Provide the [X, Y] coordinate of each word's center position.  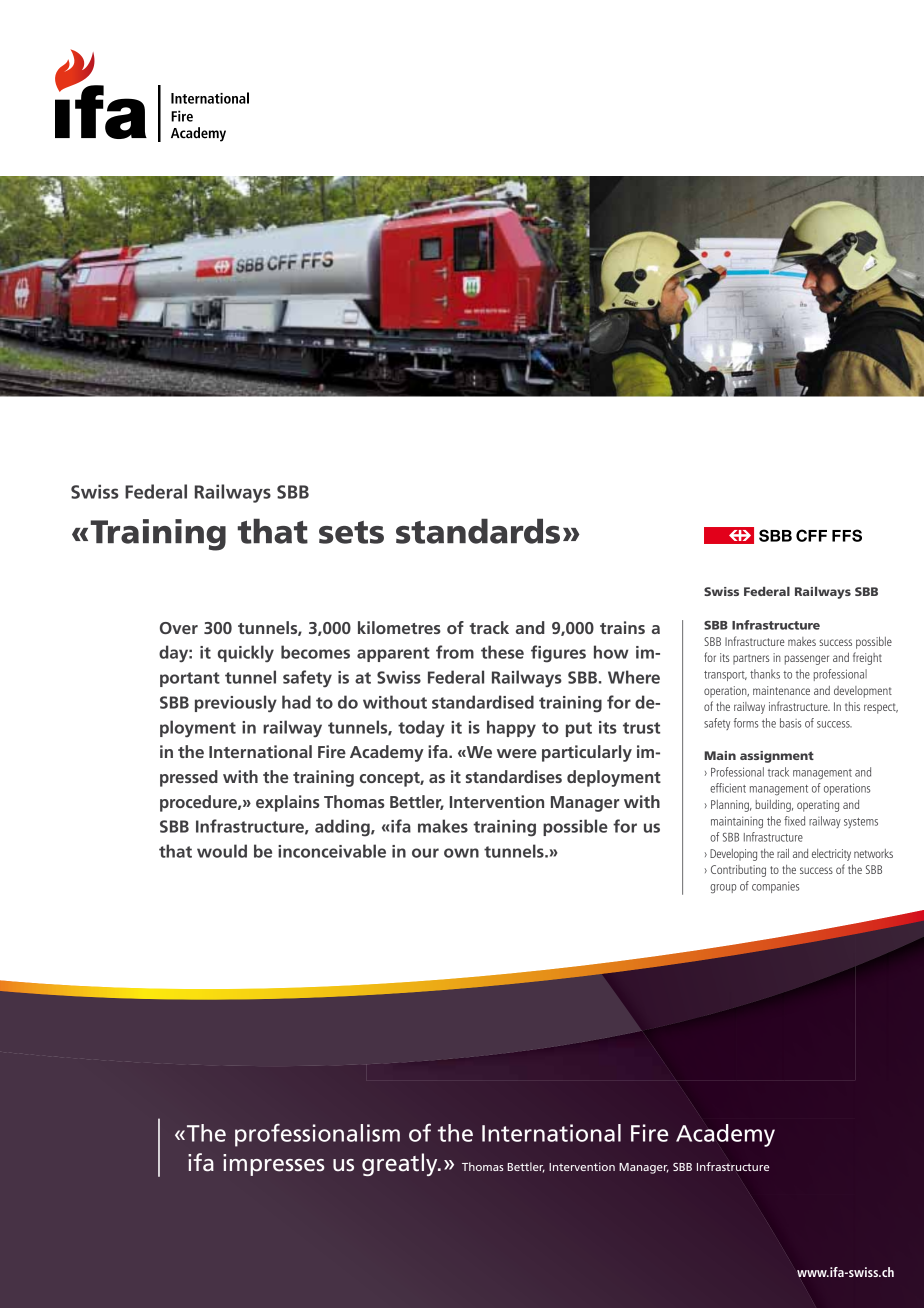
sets [351, 532]
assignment [777, 757]
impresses [274, 1165]
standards [478, 531]
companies [775, 887]
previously [236, 704]
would [222, 851]
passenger [807, 660]
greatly [401, 1164]
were [517, 753]
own [461, 853]
